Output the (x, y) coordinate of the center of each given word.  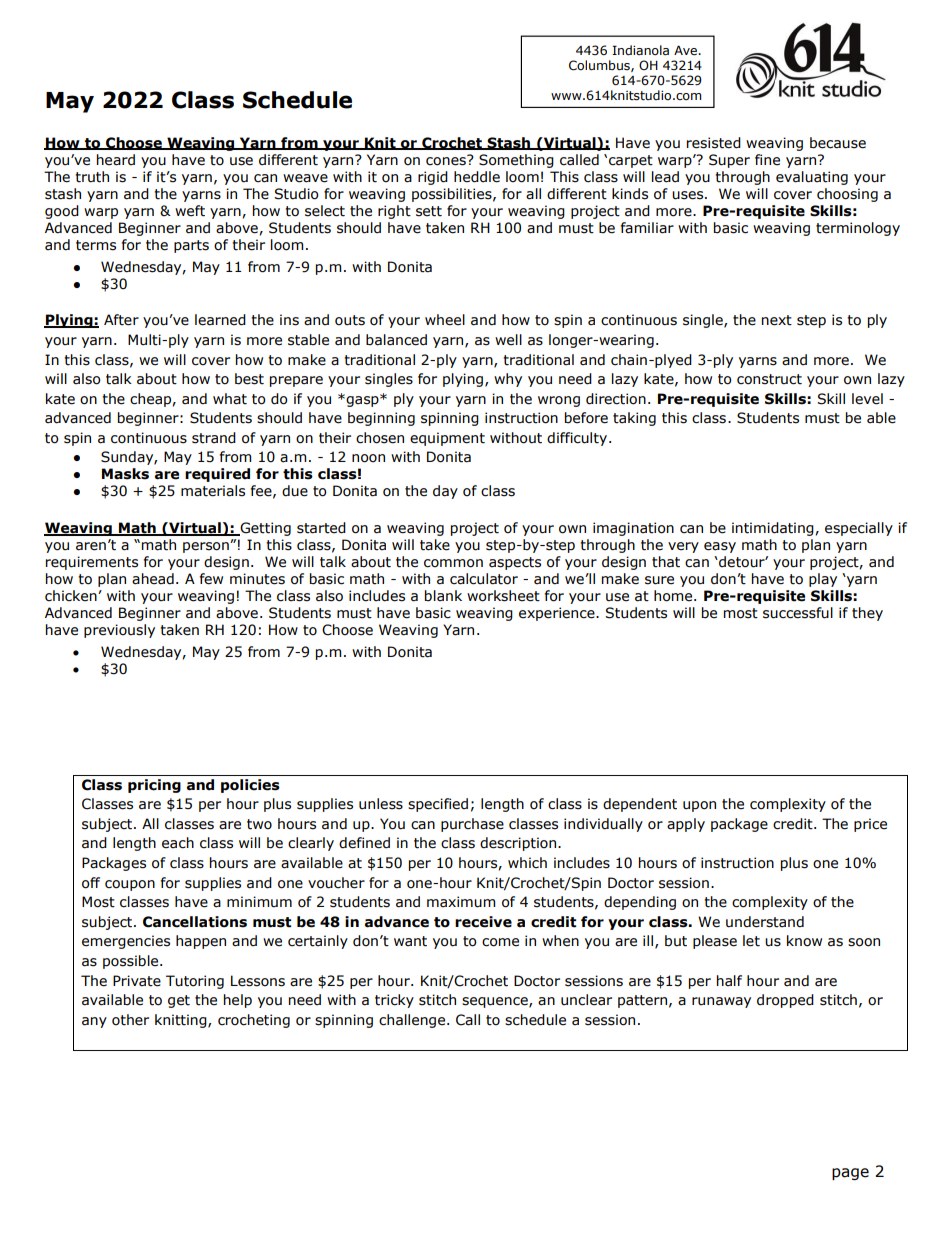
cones (447, 160)
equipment (447, 439)
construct (769, 379)
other (130, 1020)
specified (438, 805)
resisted (714, 143)
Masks (125, 474)
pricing (154, 786)
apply (686, 825)
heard (116, 160)
